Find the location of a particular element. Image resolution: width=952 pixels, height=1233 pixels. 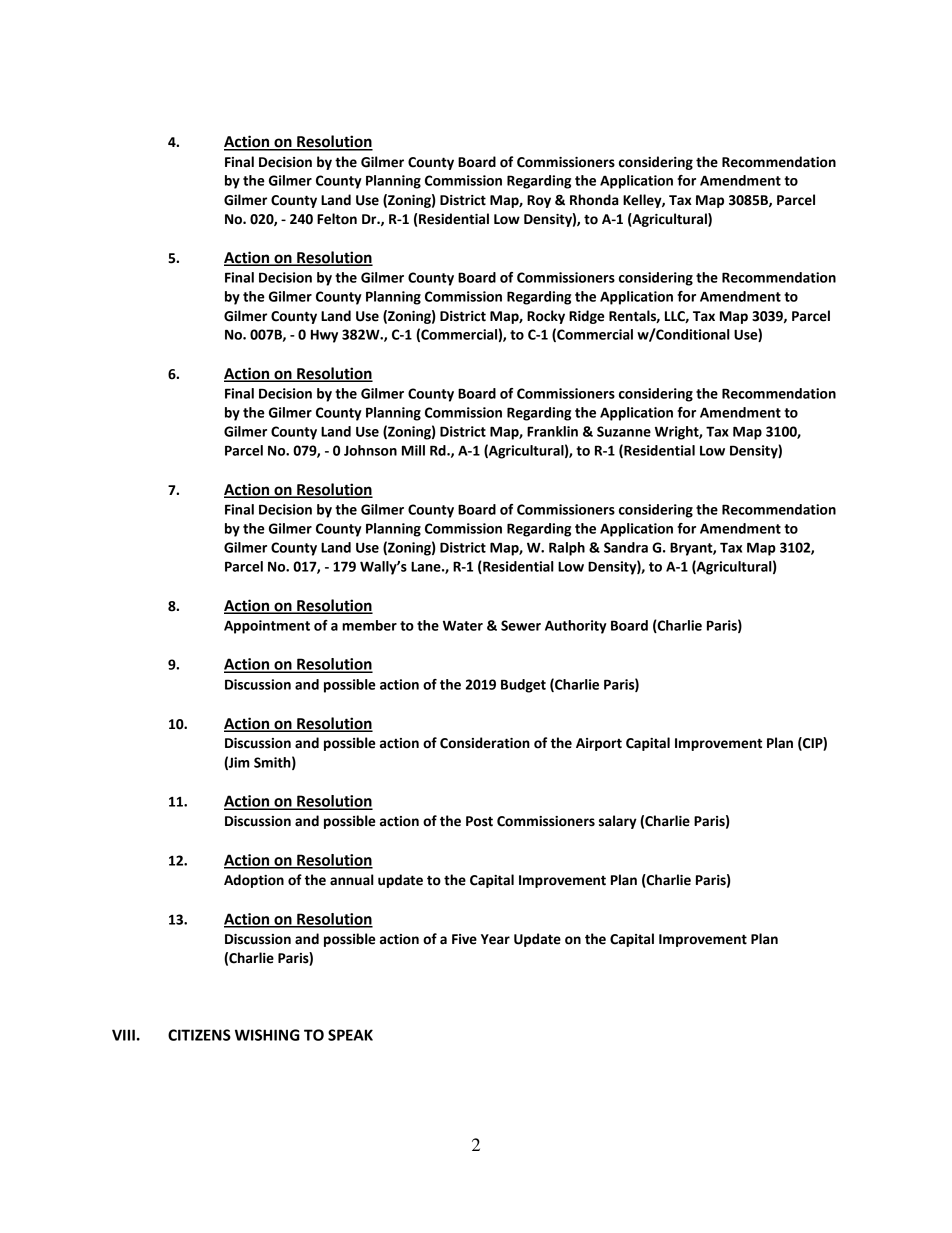

Johnson is located at coordinates (370, 450).
